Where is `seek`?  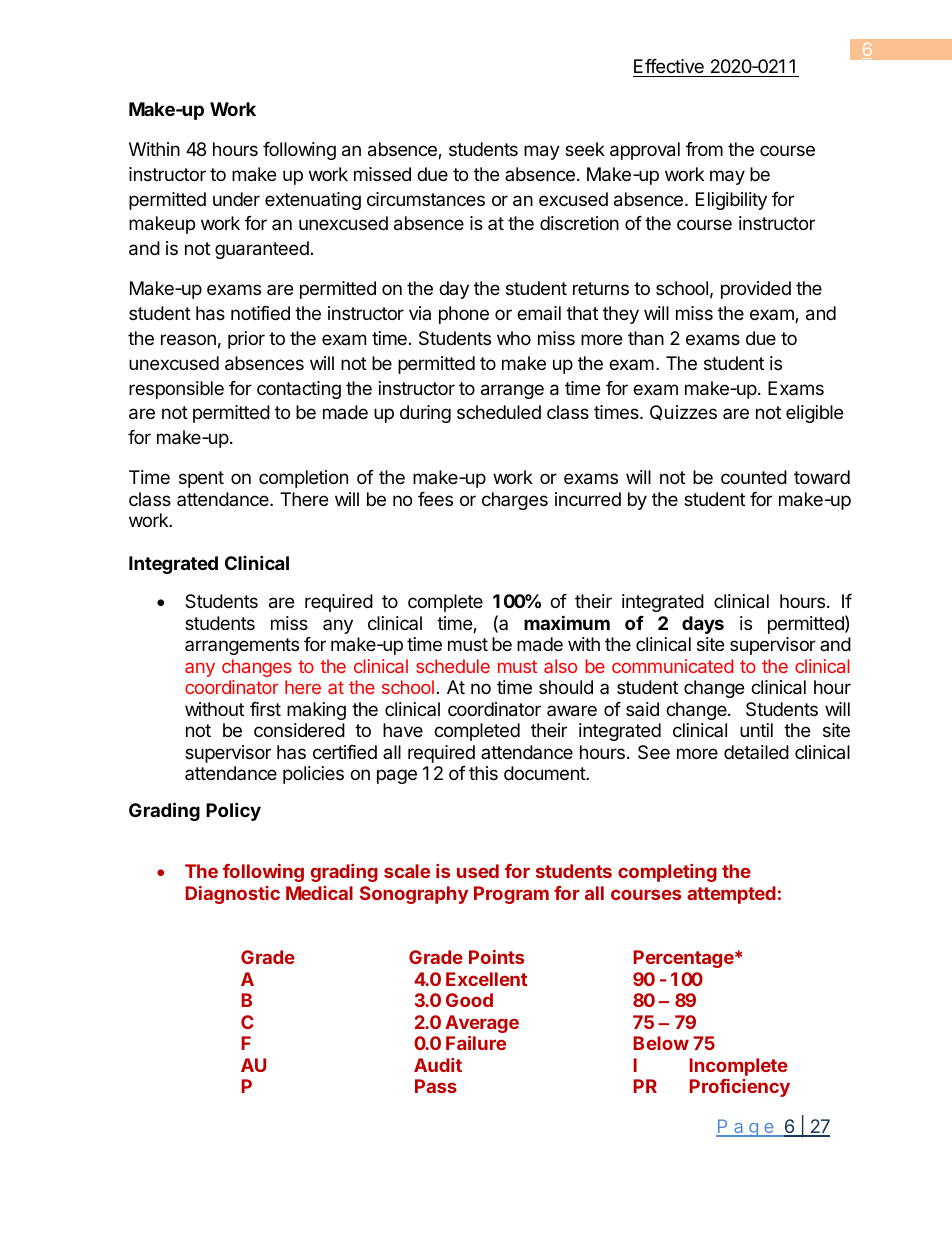
seek is located at coordinates (585, 149).
